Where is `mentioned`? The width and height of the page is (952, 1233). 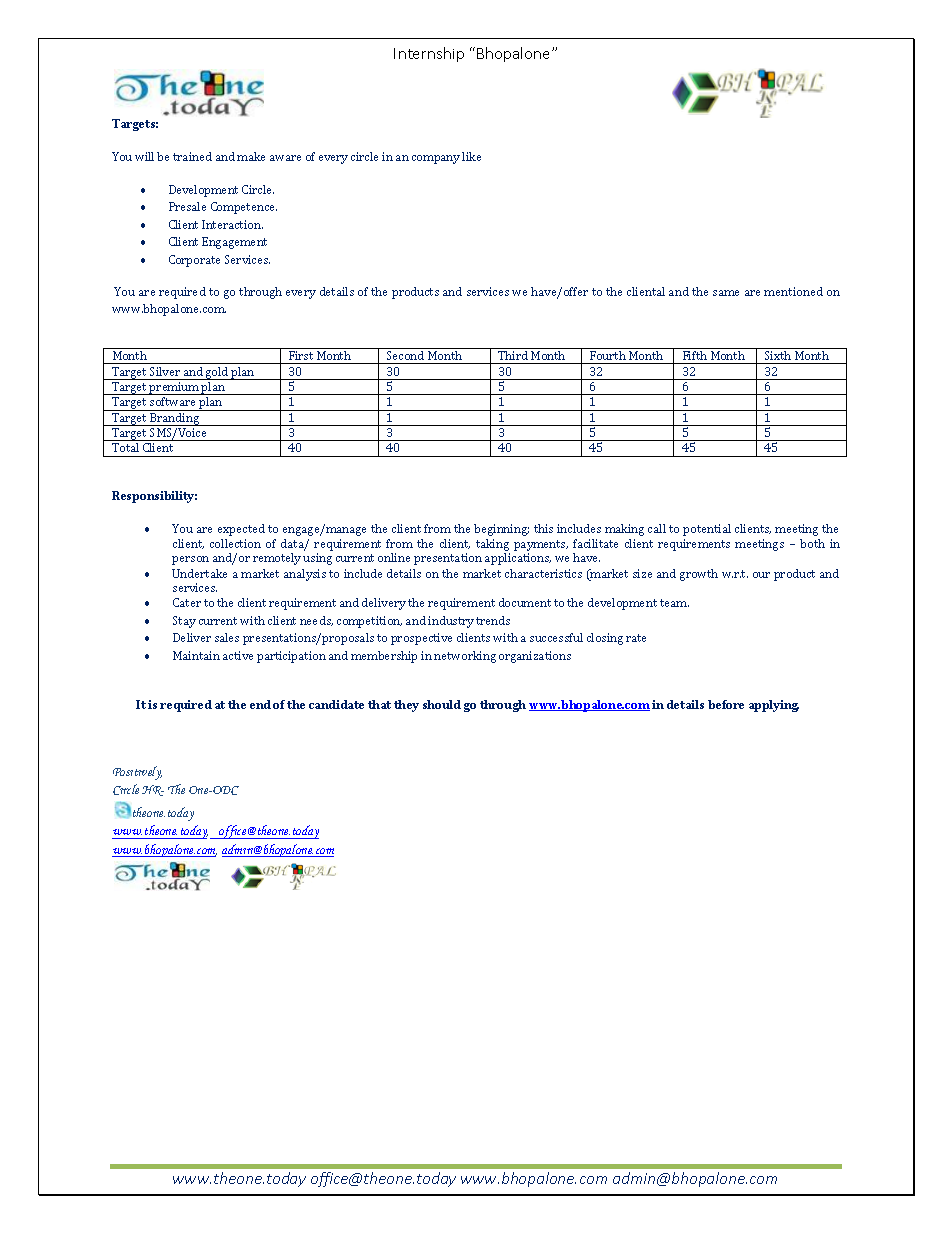 mentioned is located at coordinates (793, 291).
